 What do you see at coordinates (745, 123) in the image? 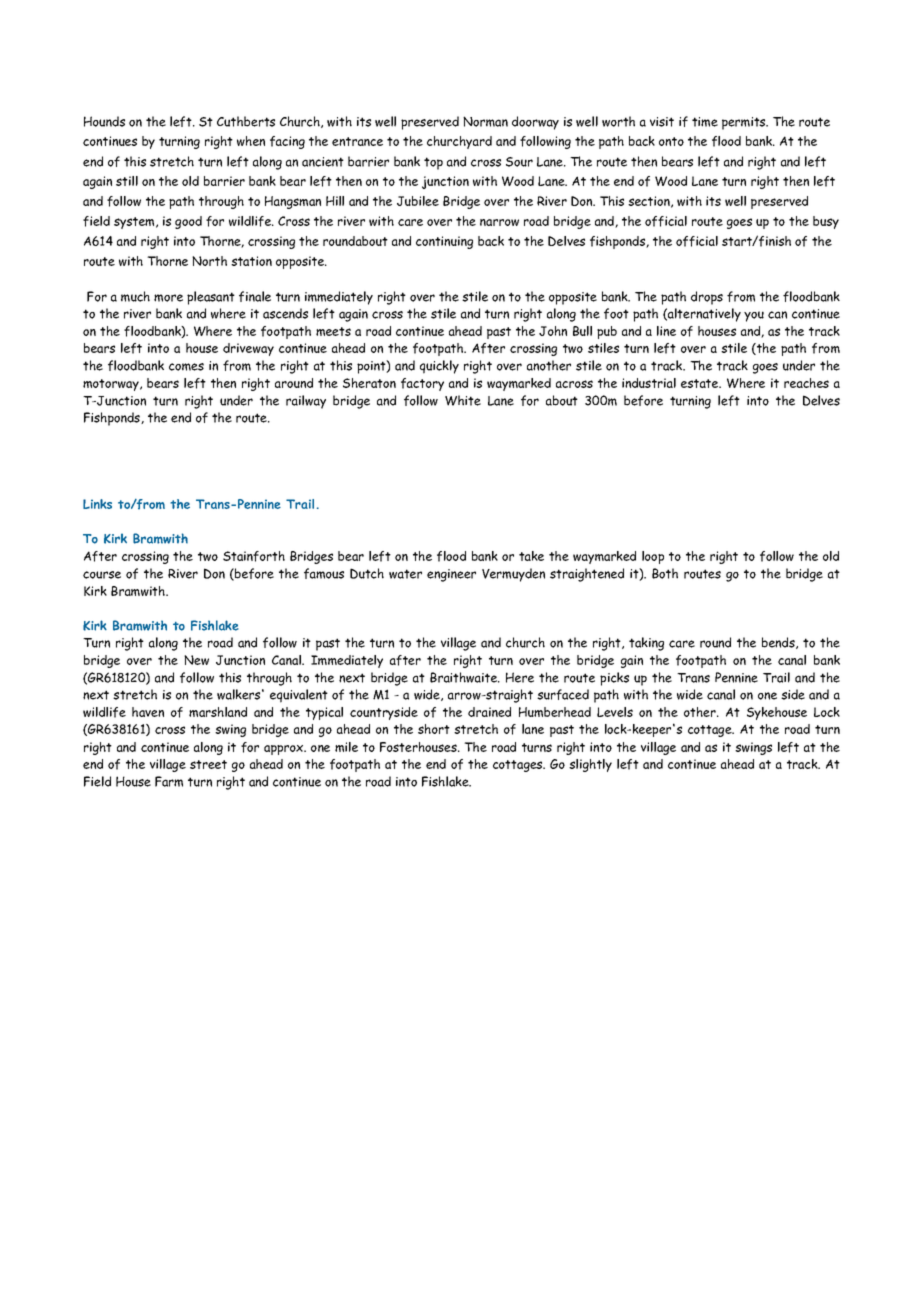
I see `permits` at bounding box center [745, 123].
